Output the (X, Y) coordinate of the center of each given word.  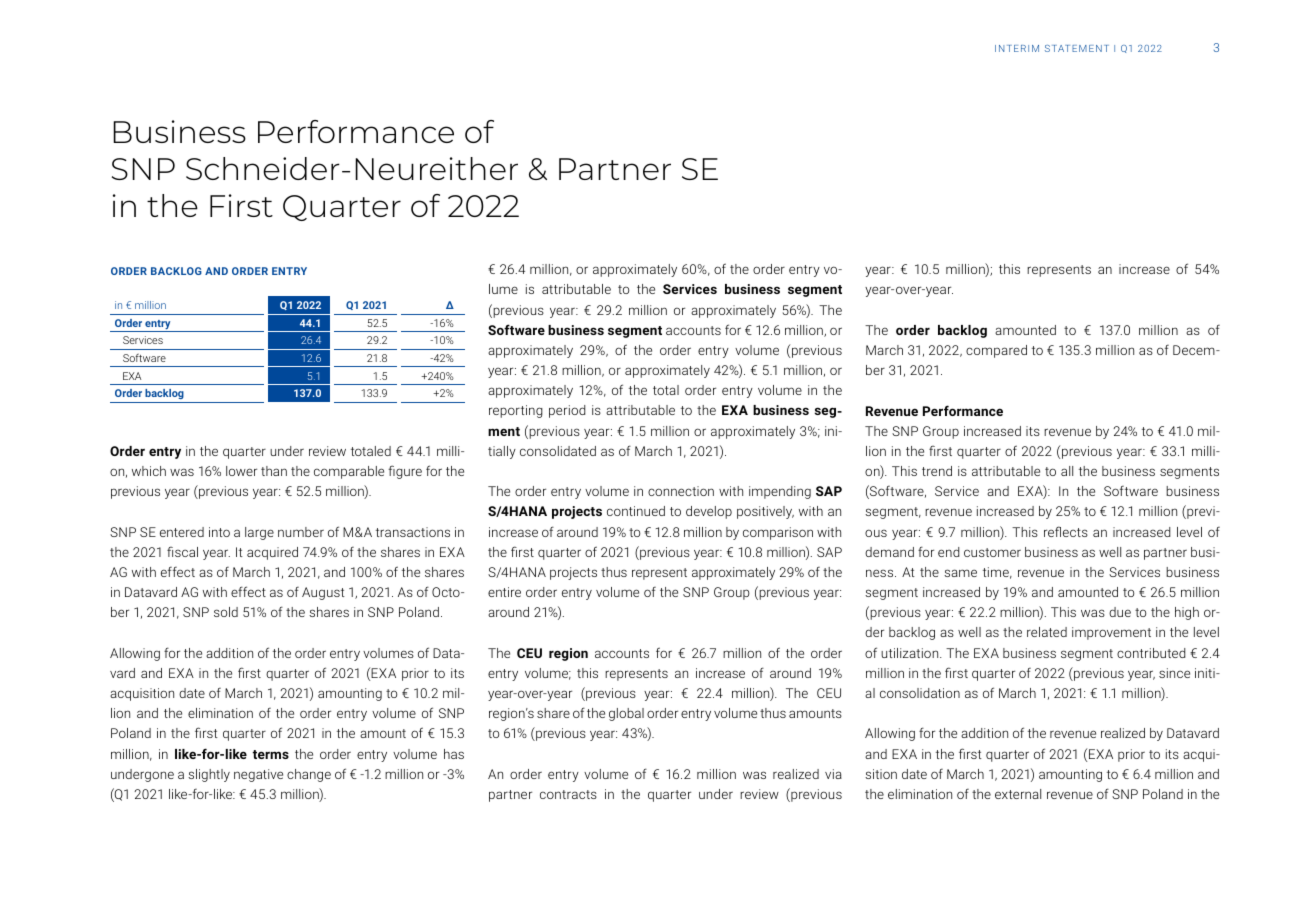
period (567, 411)
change (309, 775)
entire (504, 592)
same (960, 573)
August (323, 593)
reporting (516, 411)
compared (996, 351)
